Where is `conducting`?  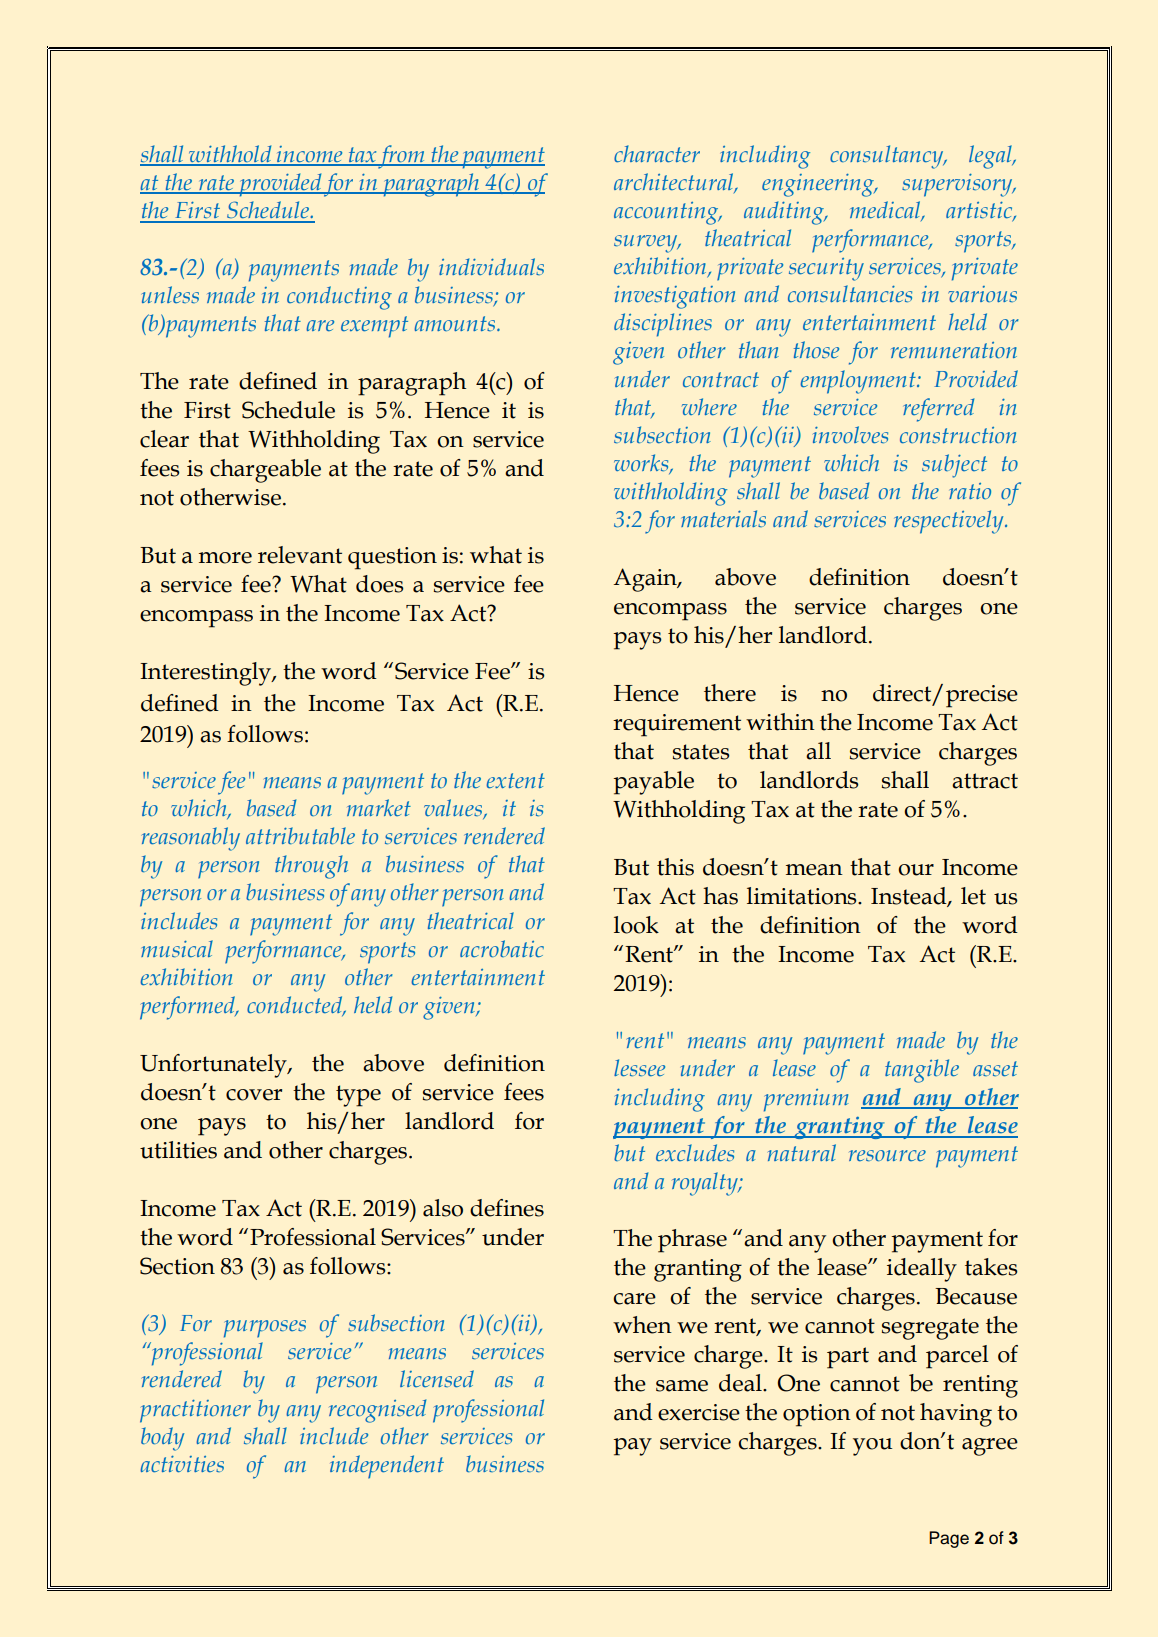 conducting is located at coordinates (339, 298).
